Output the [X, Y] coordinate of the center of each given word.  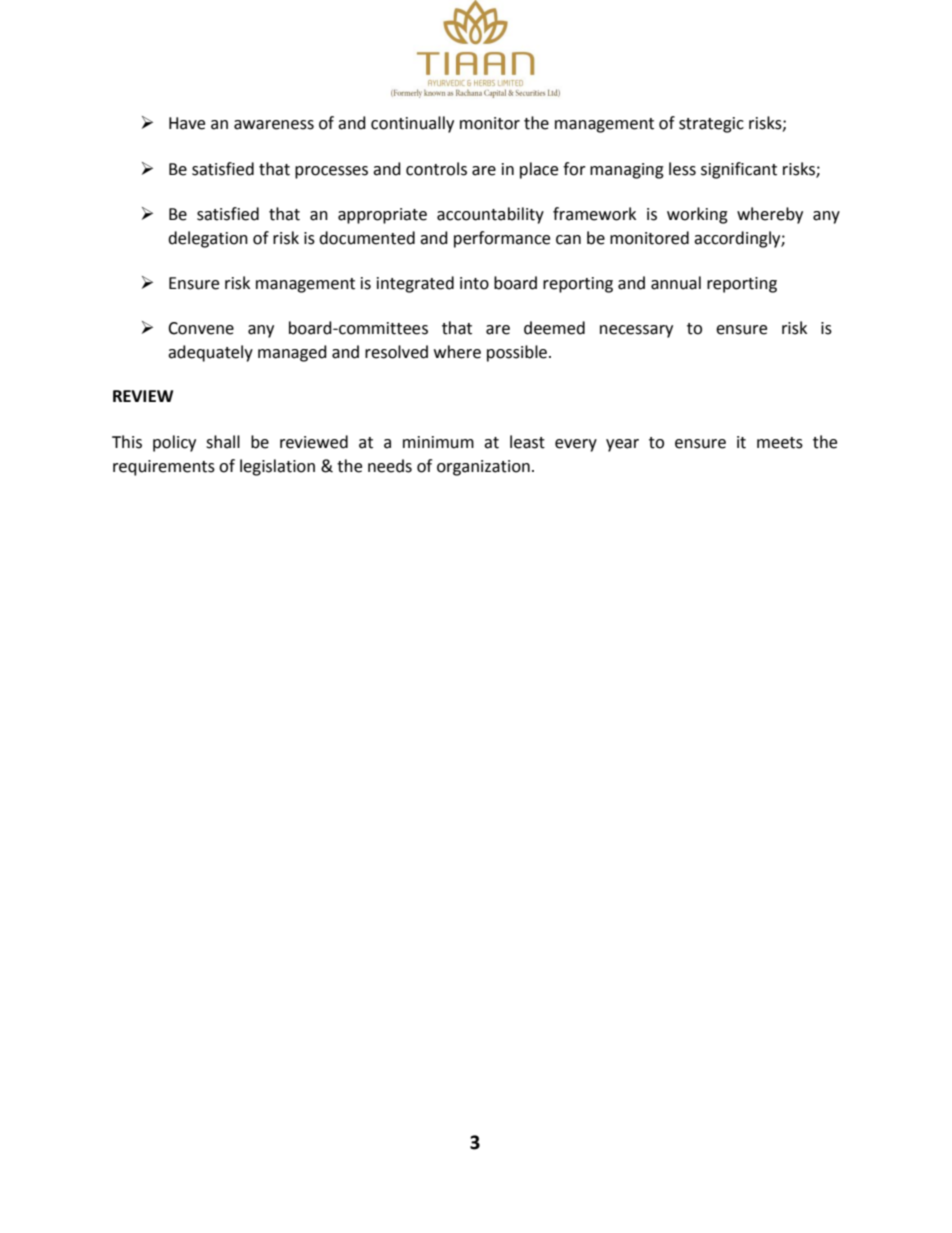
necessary [636, 331]
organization [483, 468]
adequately [210, 353]
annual [676, 283]
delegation [208, 239]
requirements [164, 468]
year [622, 445]
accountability [490, 215]
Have [187, 123]
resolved [396, 352]
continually [412, 124]
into [474, 283]
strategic [711, 125]
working [697, 215]
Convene [201, 328]
